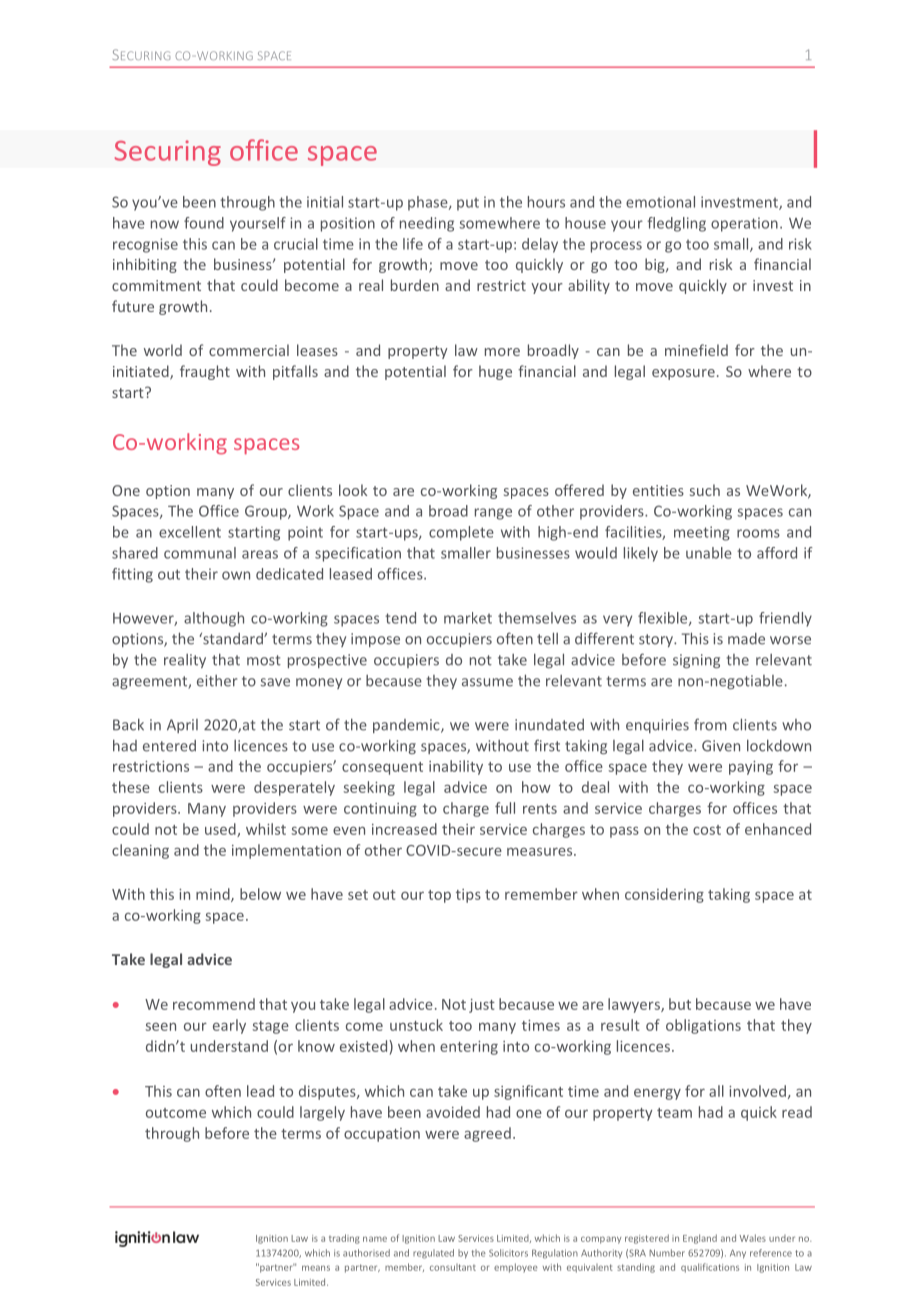 This screenshot has width=924, height=1307. What do you see at coordinates (214, 1004) in the screenshot?
I see `recommend` at bounding box center [214, 1004].
